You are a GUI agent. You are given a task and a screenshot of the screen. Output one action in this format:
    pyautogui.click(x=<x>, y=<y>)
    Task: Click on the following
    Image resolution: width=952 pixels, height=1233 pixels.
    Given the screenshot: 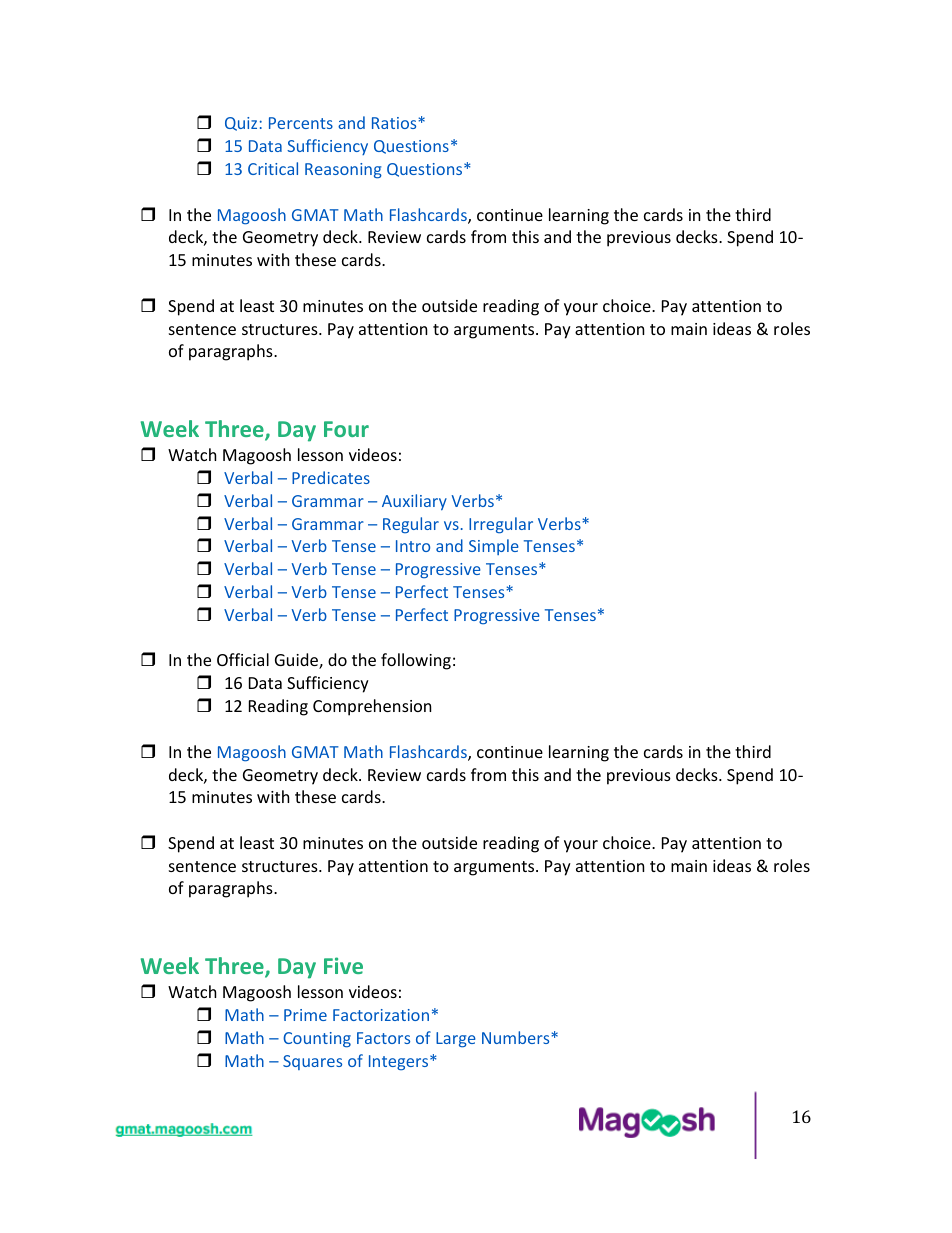 What is the action you would take?
    pyautogui.click(x=416, y=661)
